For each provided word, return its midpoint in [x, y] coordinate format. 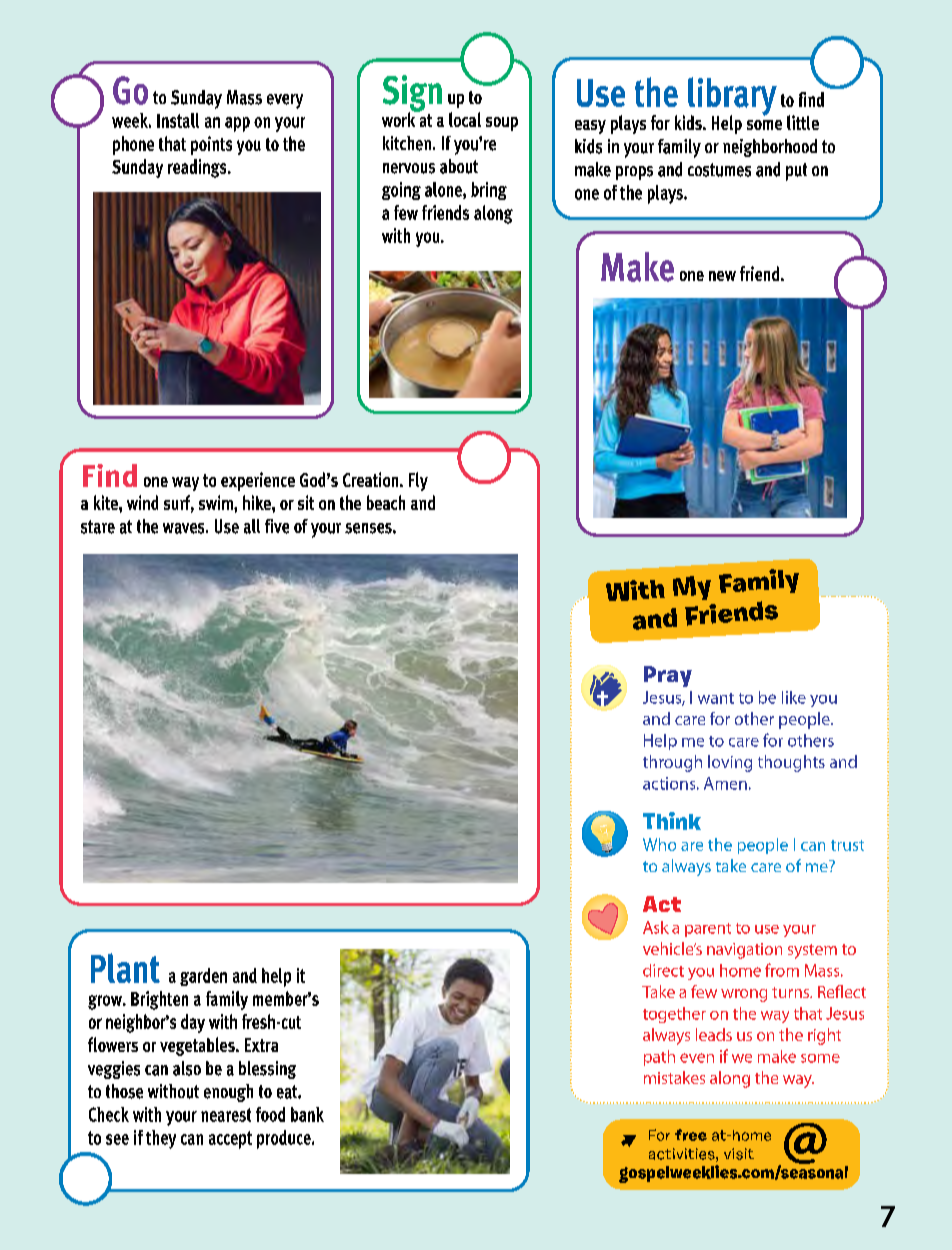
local [465, 119]
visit [739, 1154]
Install [178, 120]
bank [307, 1114]
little [803, 122]
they [161, 1139]
